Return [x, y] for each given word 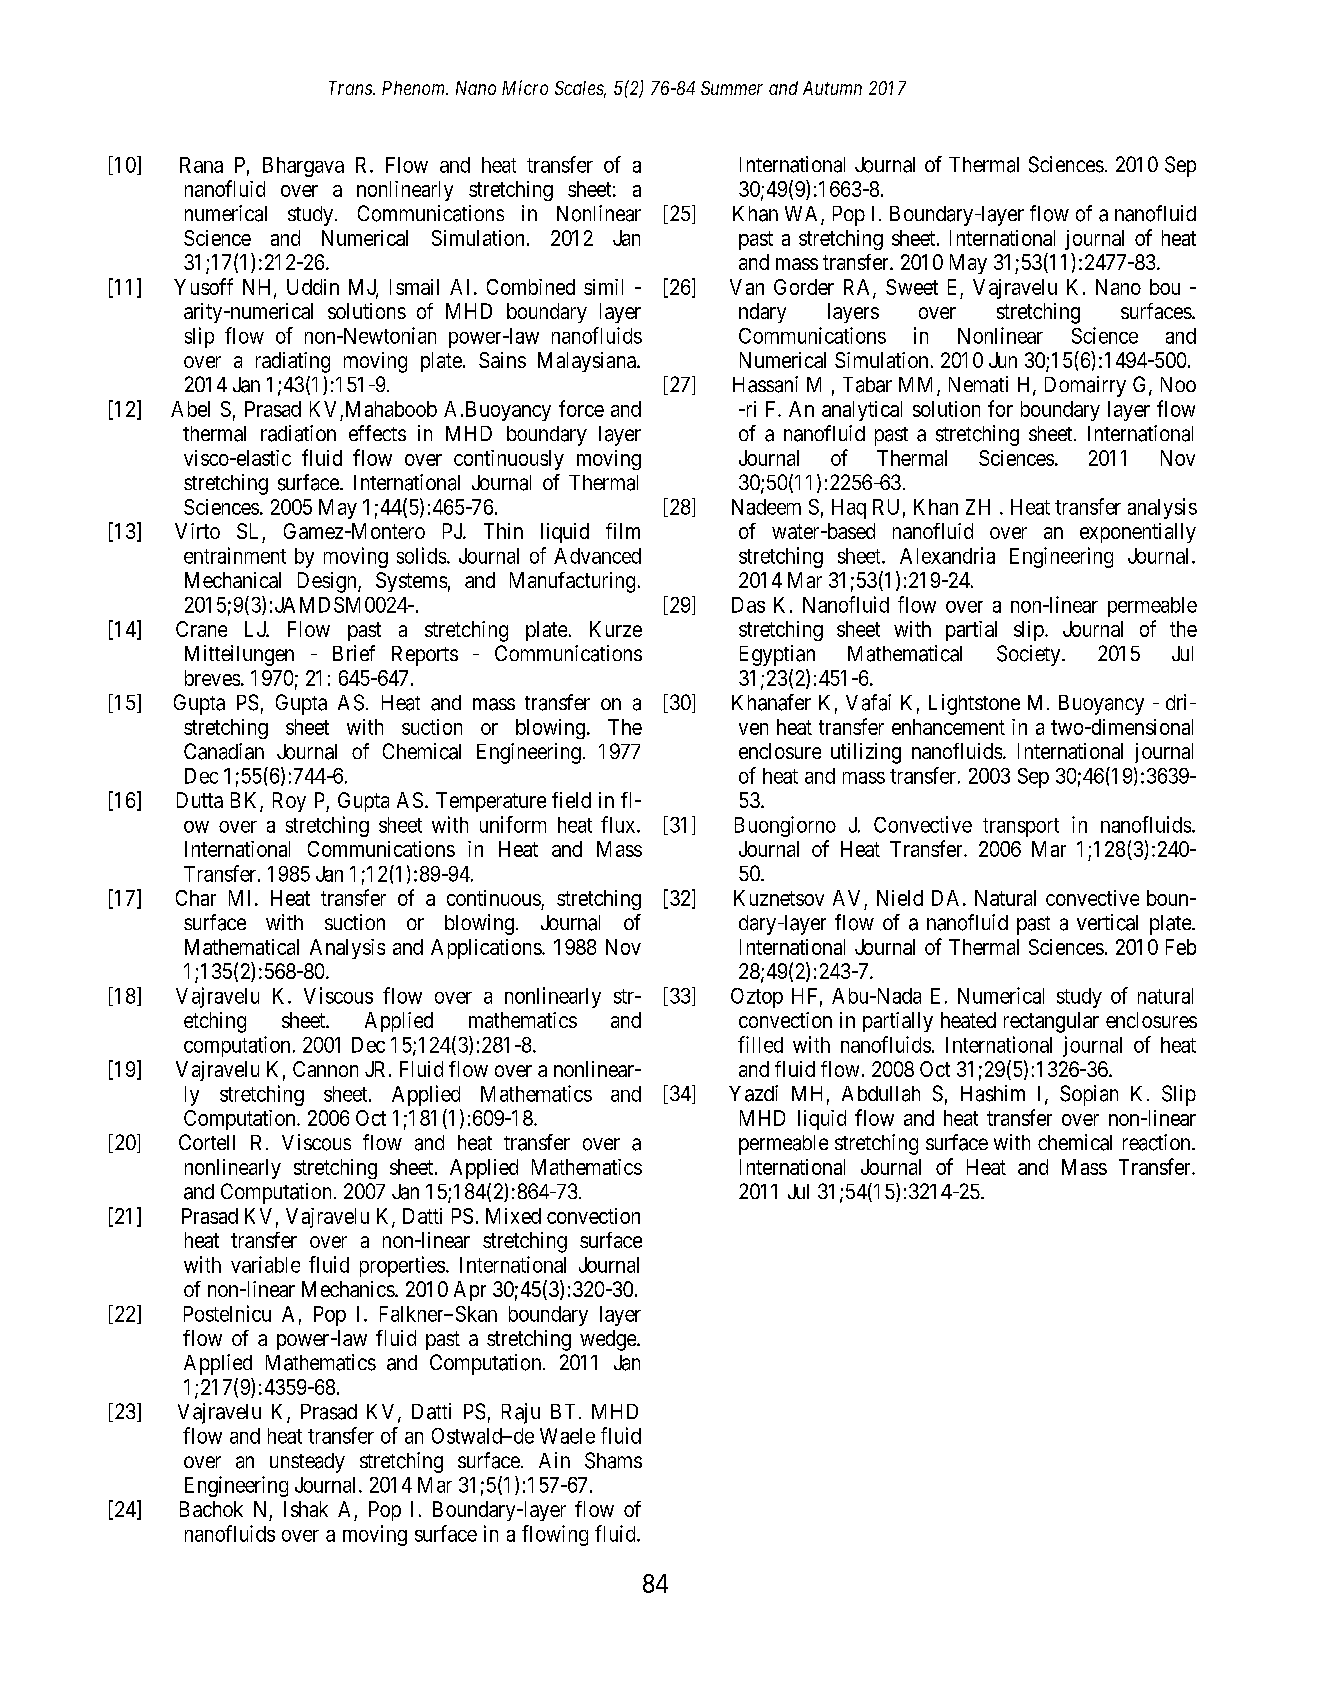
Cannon [325, 1069]
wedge [609, 1340]
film [623, 531]
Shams [613, 1460]
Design [328, 582]
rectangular [1051, 1022]
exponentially [1138, 533]
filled [760, 1044]
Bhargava [303, 167]
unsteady [307, 1463]
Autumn [832, 88]
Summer [732, 88]
